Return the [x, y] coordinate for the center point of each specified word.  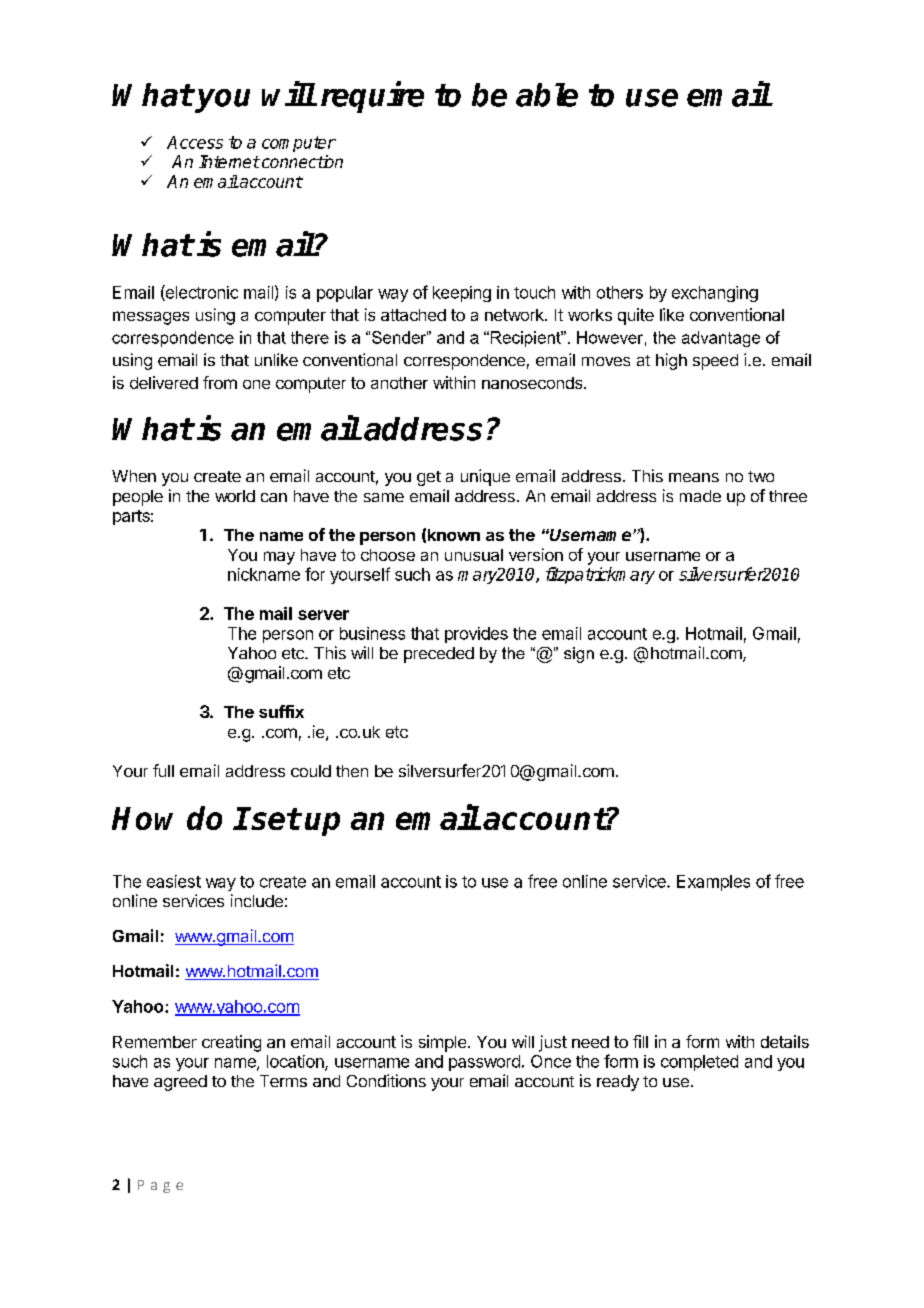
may [279, 558]
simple [442, 1043]
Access [195, 142]
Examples [713, 883]
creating [231, 1043]
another [399, 383]
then [352, 771]
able [547, 95]
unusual [474, 555]
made [700, 496]
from [220, 382]
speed [715, 362]
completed [699, 1063]
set [274, 818]
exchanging [715, 294]
